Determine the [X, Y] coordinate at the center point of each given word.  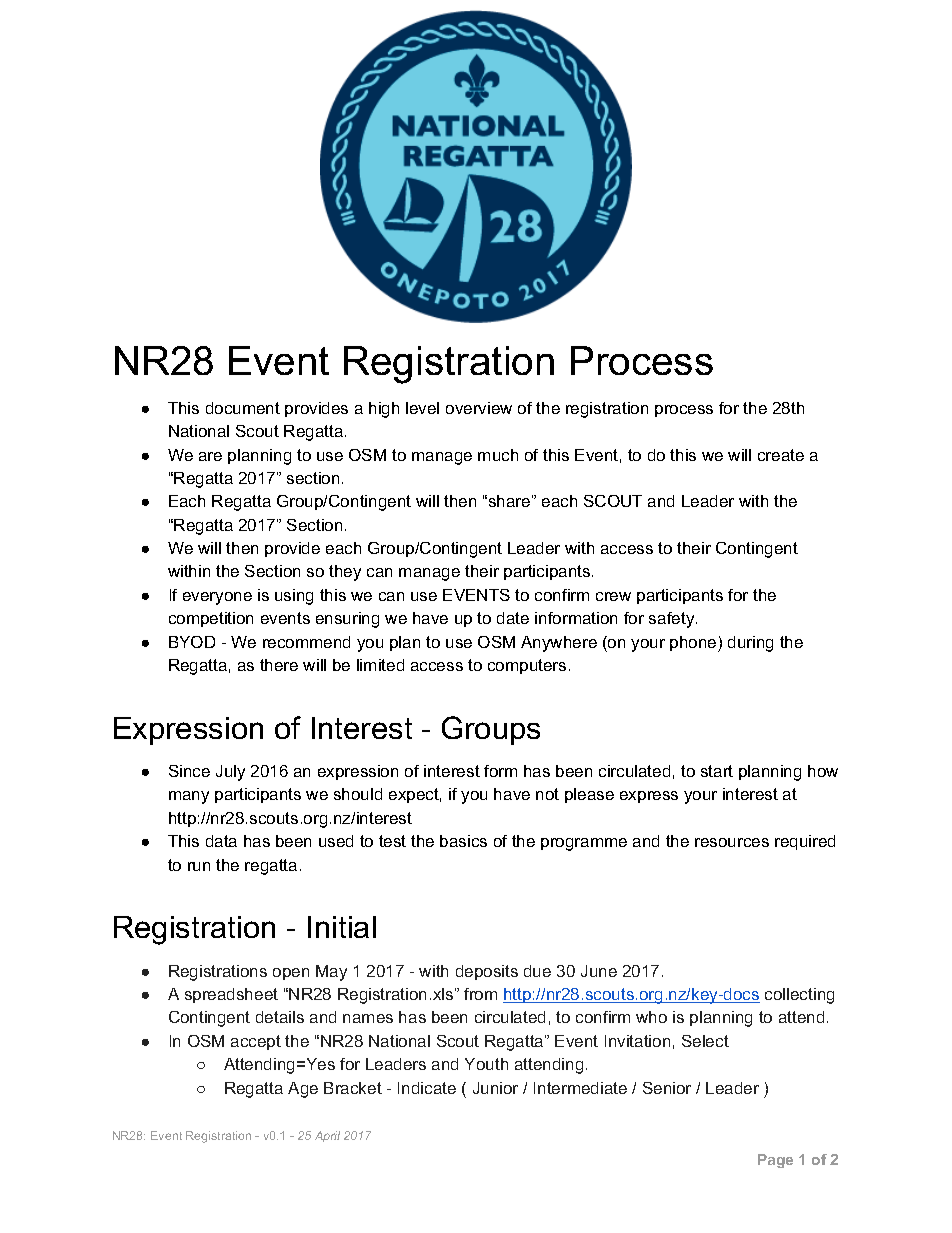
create [781, 455]
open [291, 974]
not [547, 794]
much [498, 455]
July [230, 773]
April [327, 1136]
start [717, 771]
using [294, 597]
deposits [487, 972]
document [243, 408]
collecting [799, 996]
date [513, 618]
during [750, 644]
